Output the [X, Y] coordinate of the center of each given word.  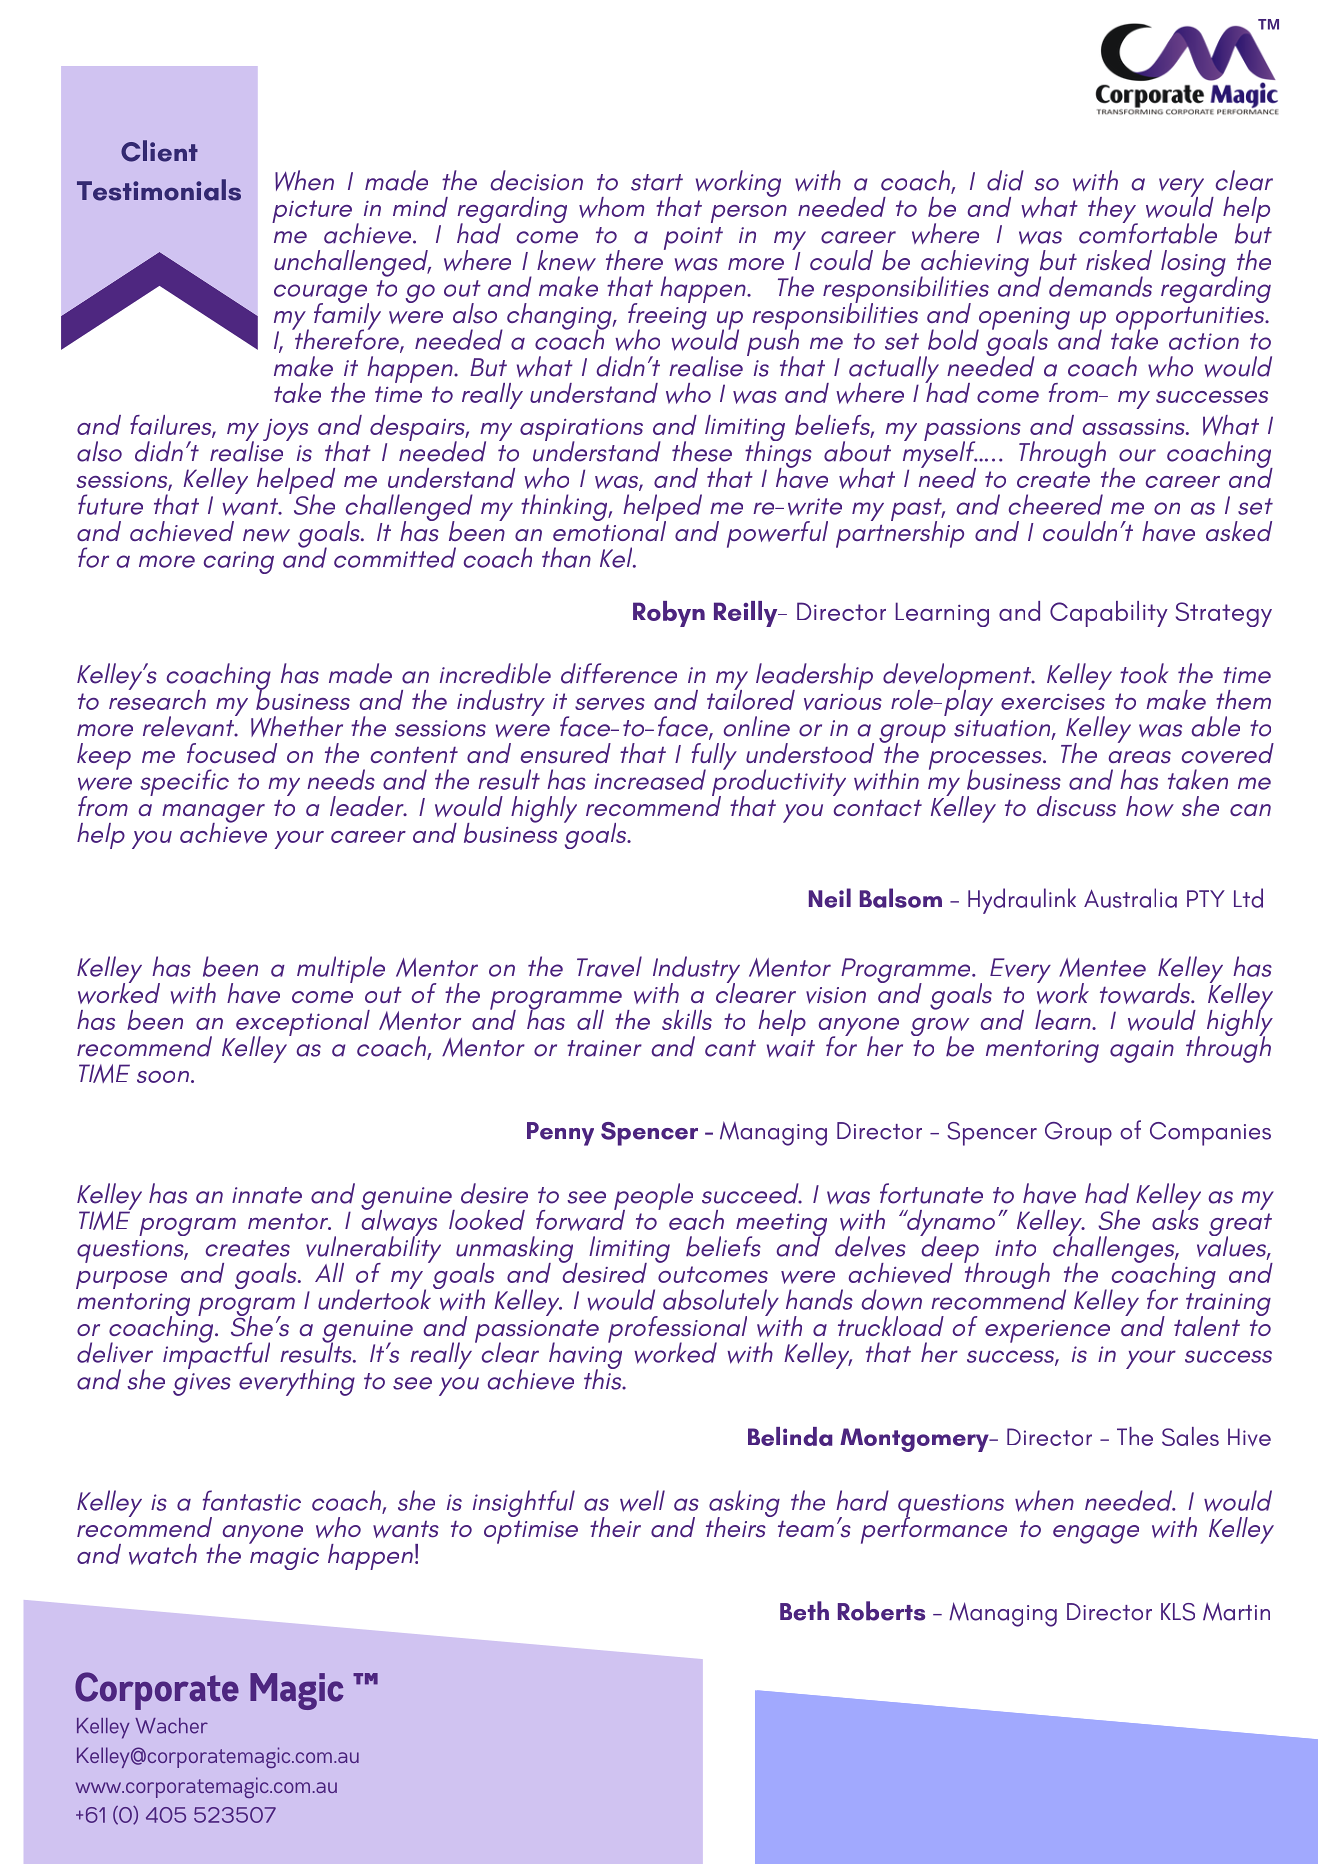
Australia [1130, 898]
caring [239, 562]
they [1113, 211]
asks [1175, 1218]
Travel [609, 966]
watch [163, 1554]
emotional [609, 530]
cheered [1056, 504]
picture [312, 211]
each [696, 1220]
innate [267, 1195]
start [657, 182]
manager [213, 814]
